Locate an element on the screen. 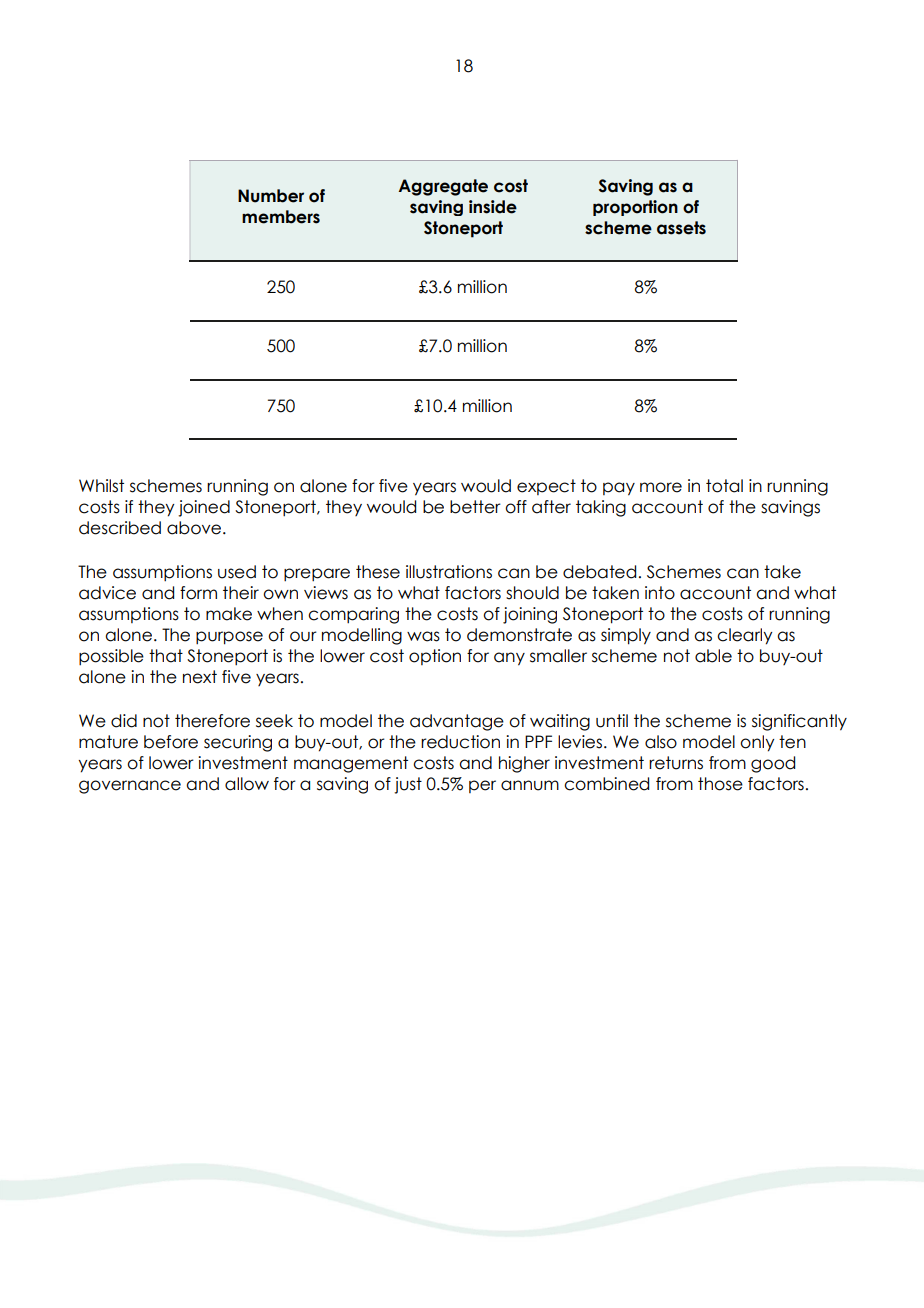  Aggregate is located at coordinates (443, 187).
